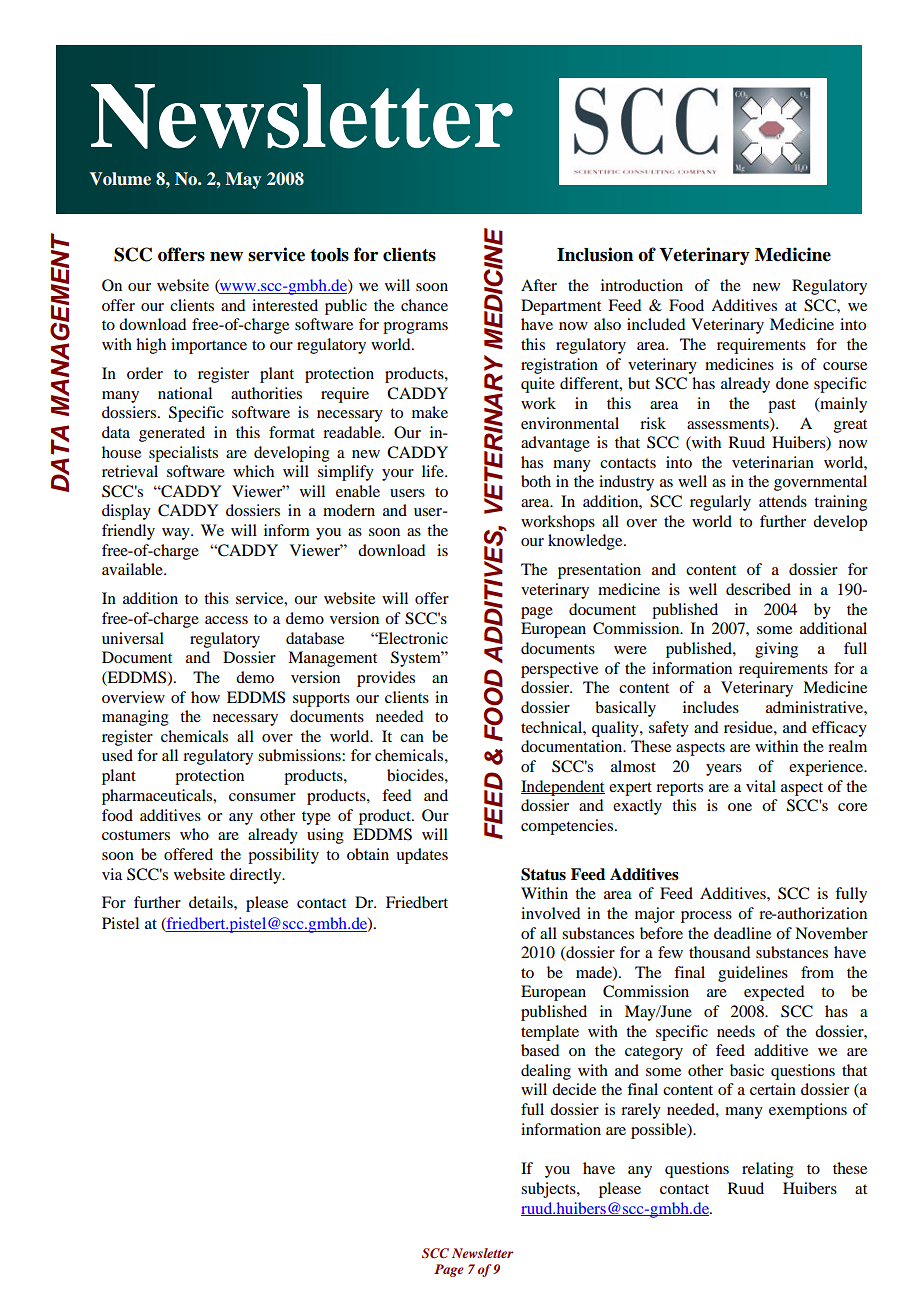  Describe the element at coordinates (761, 786) in the page. I see `vital` at that location.
